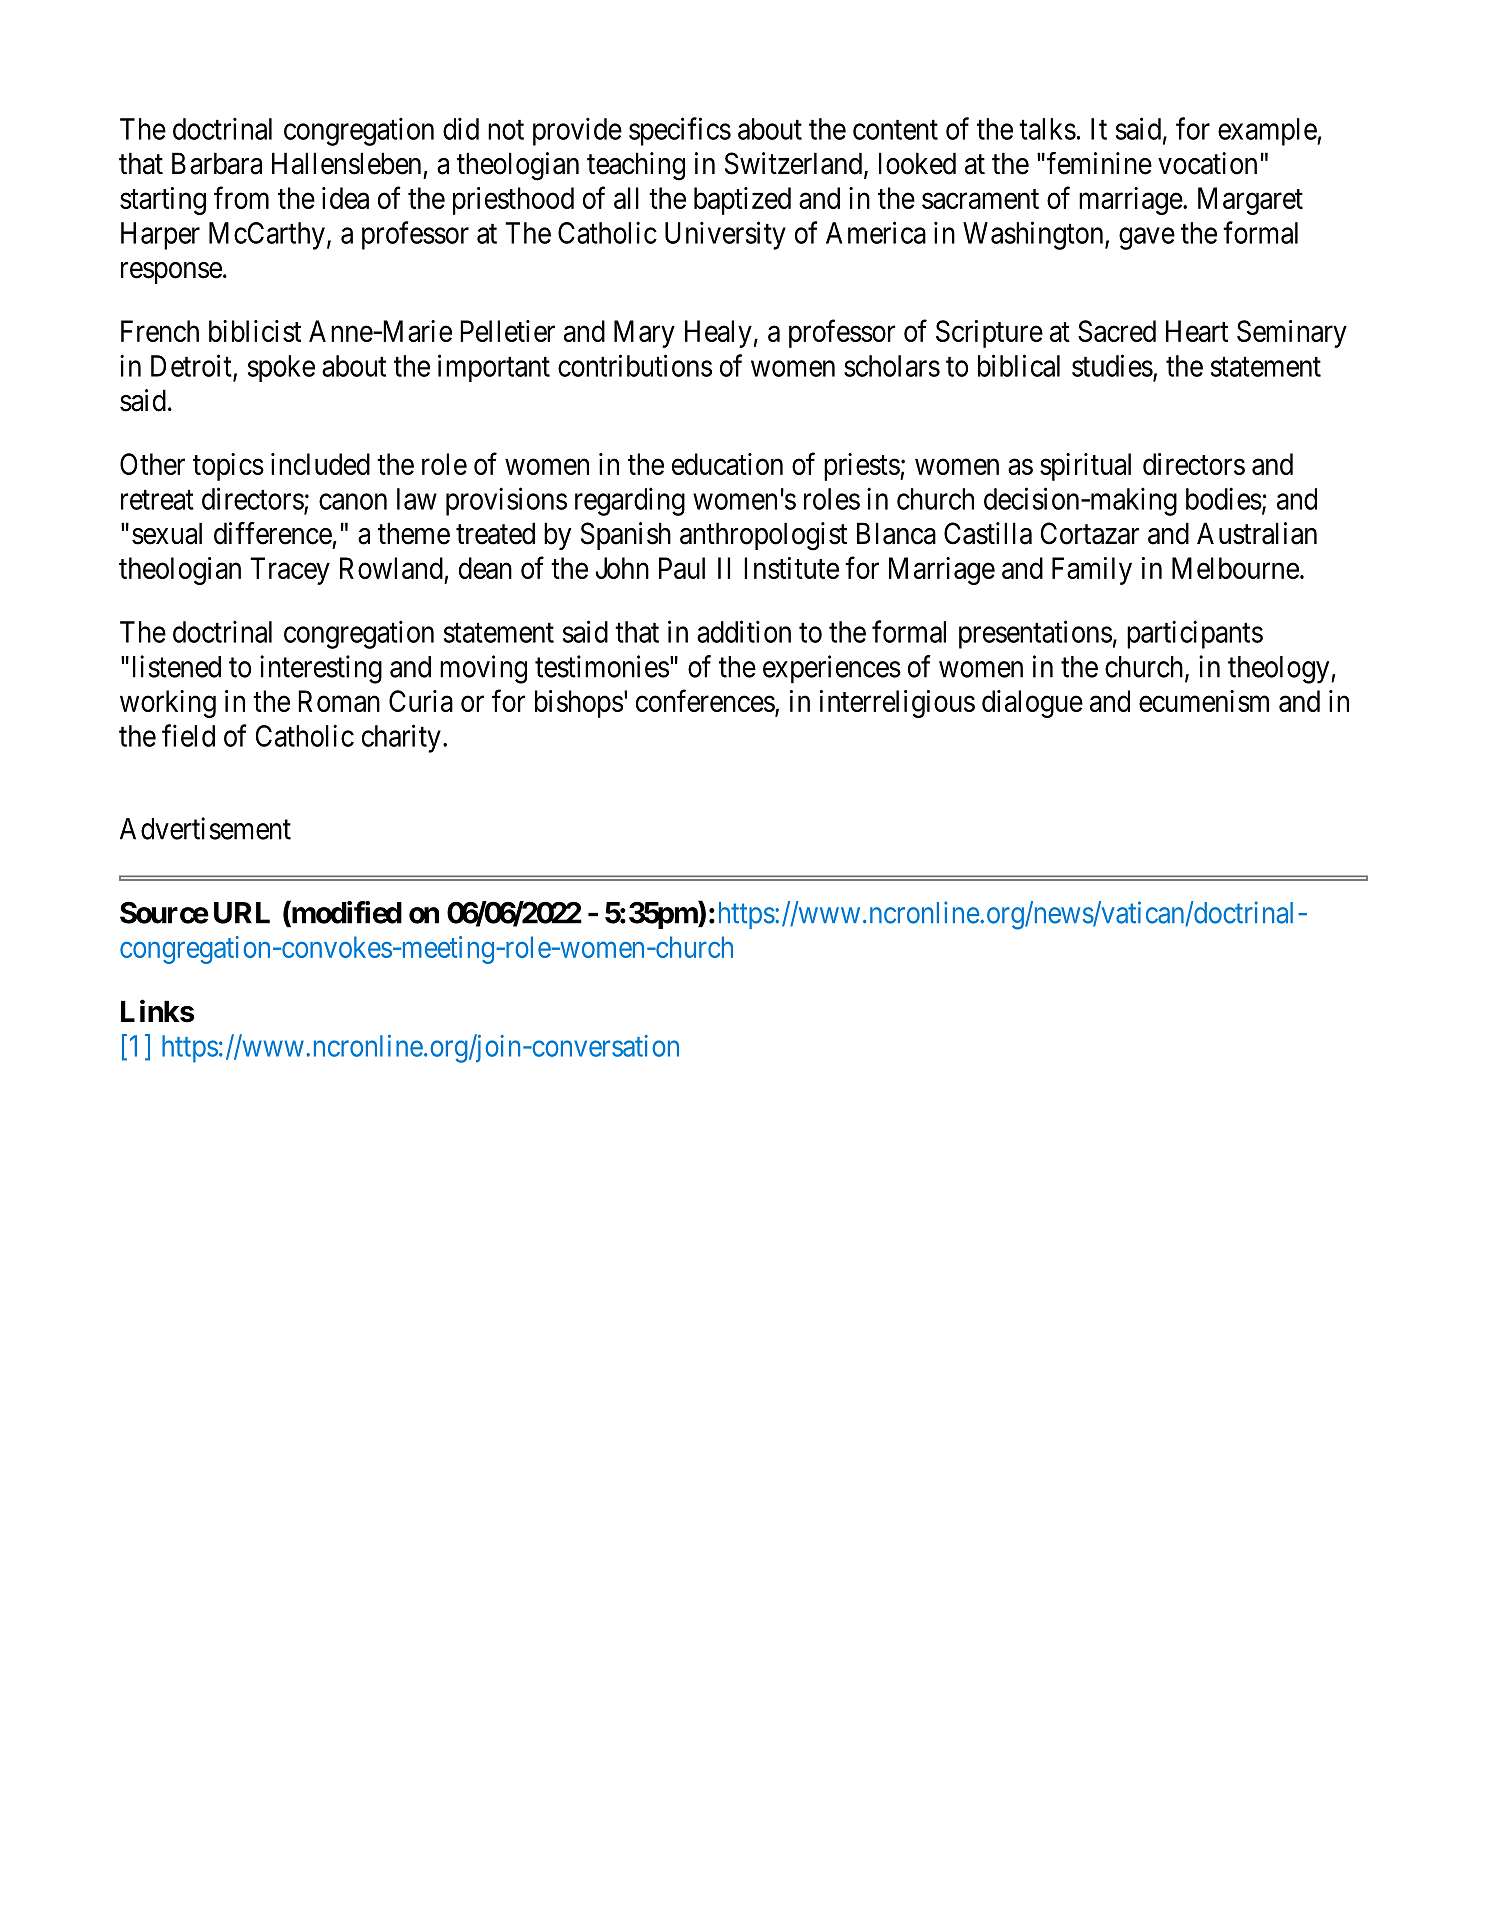 The width and height of the screenshot is (1487, 1924). I want to click on addition, so click(744, 631).
